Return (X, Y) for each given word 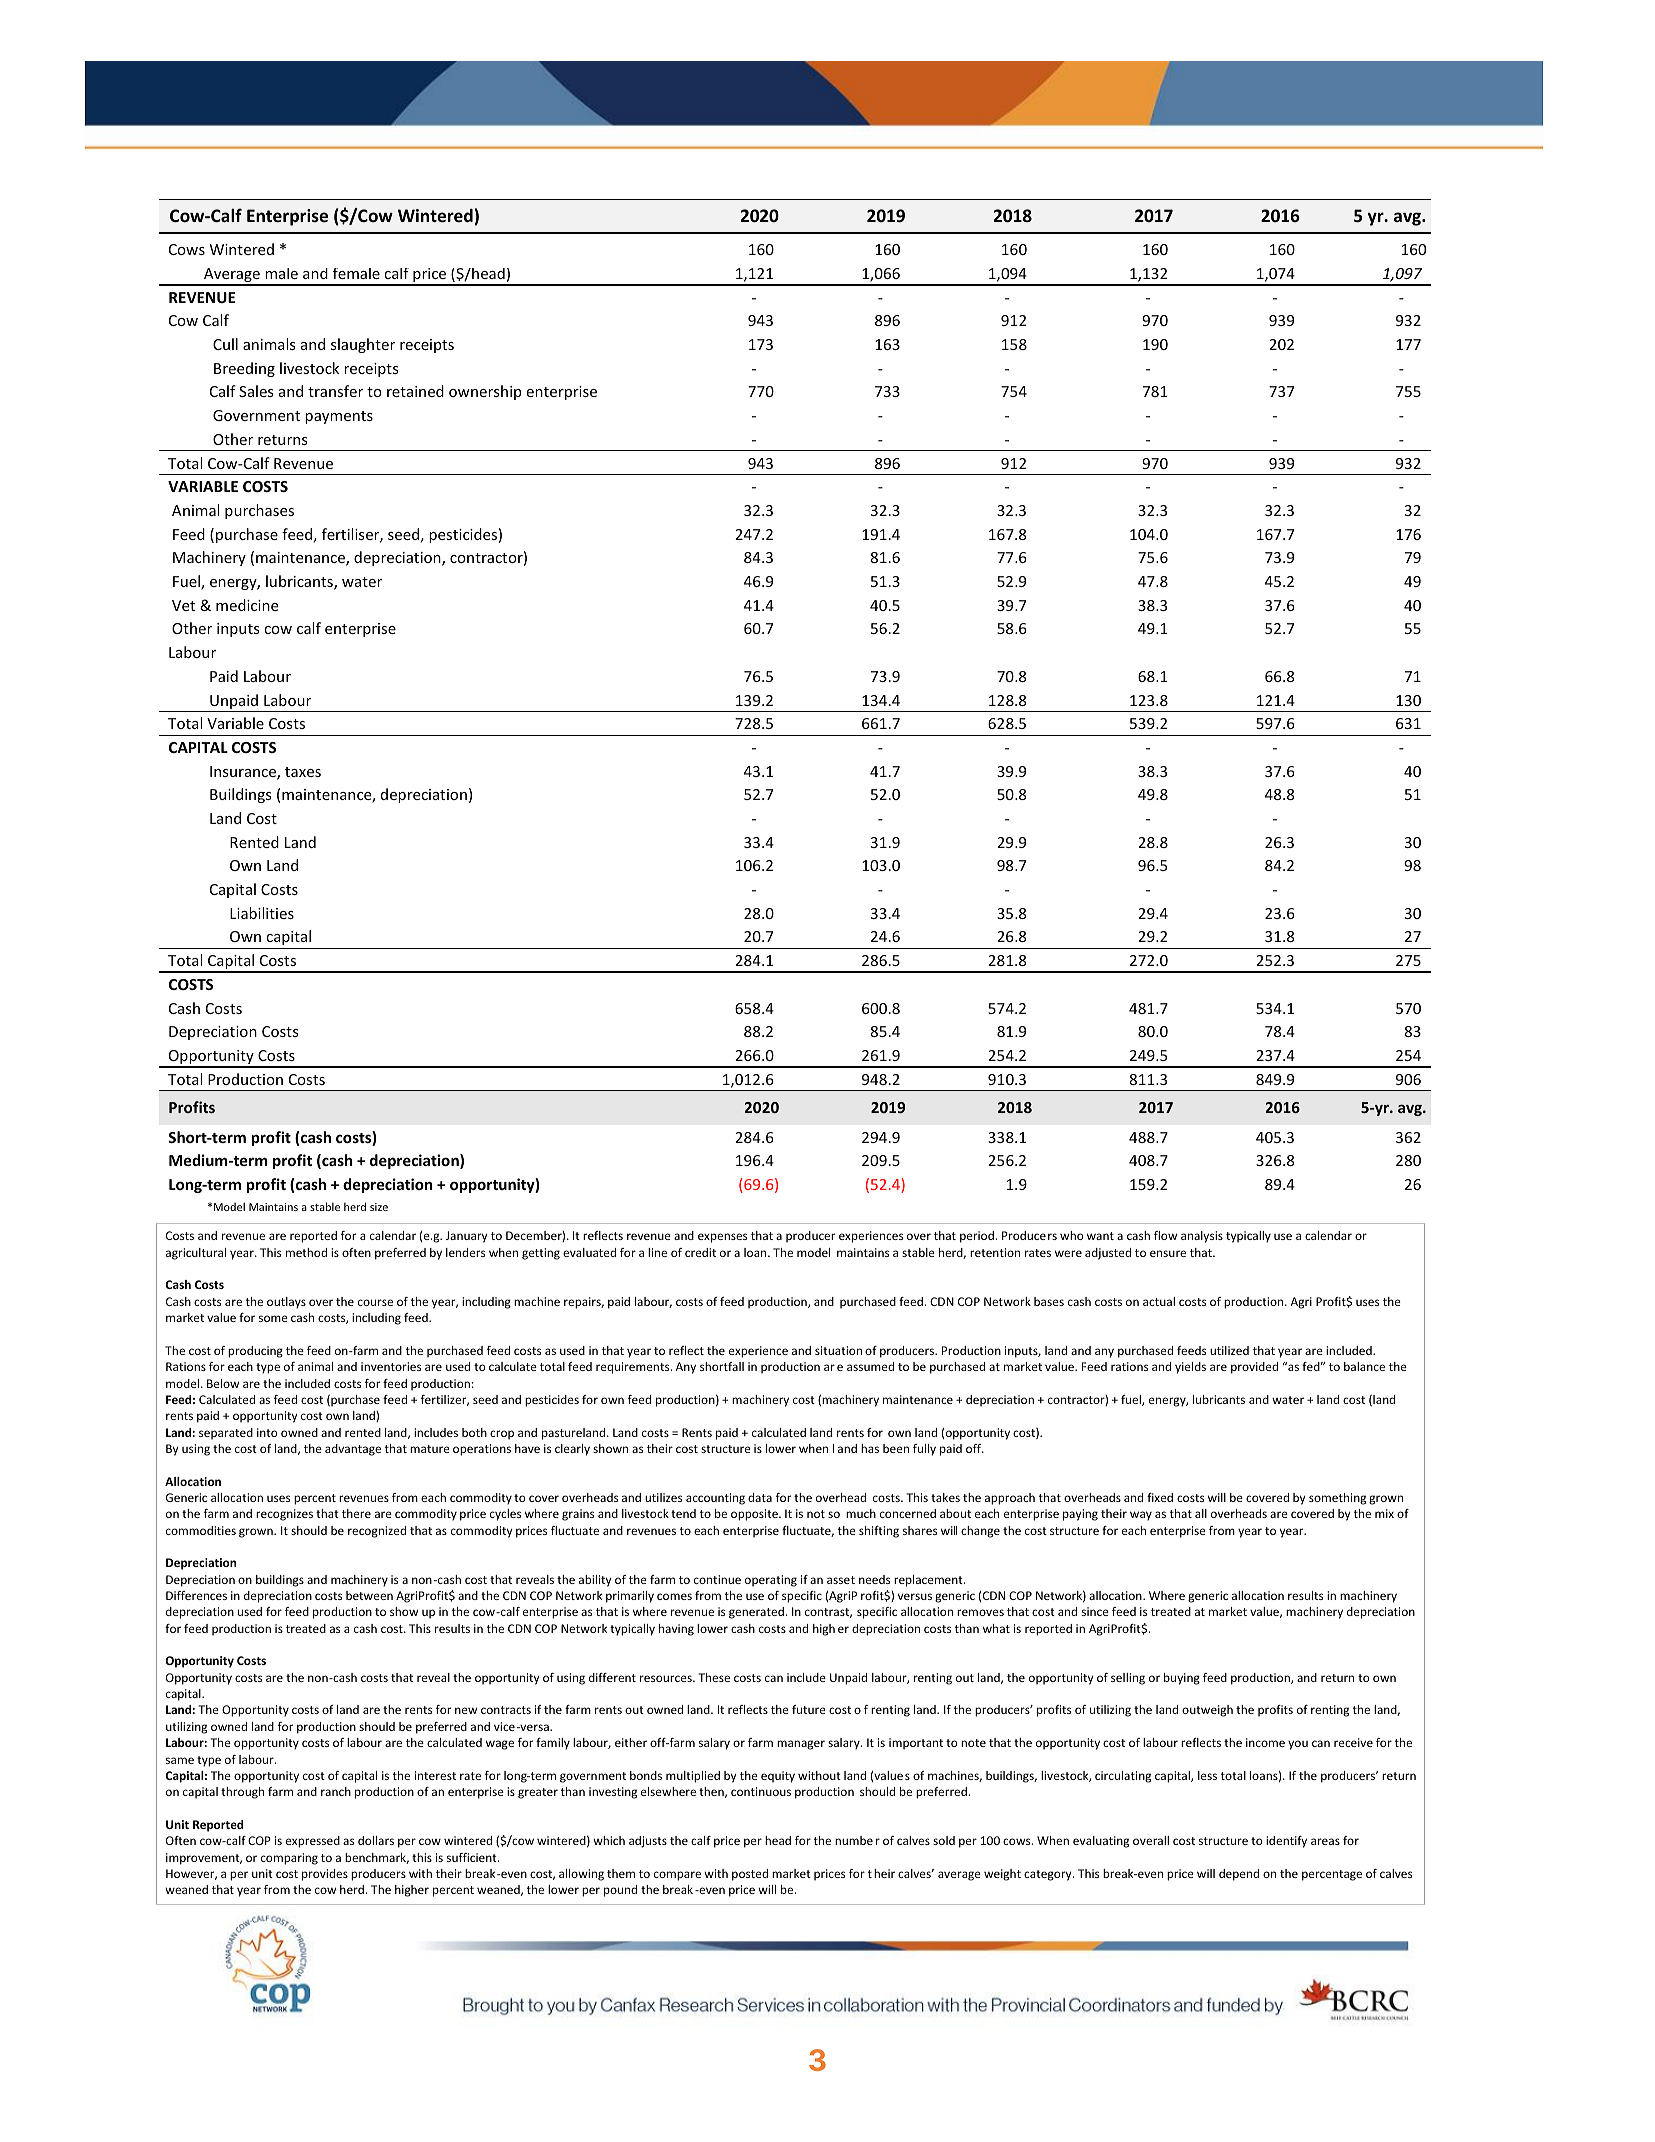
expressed (313, 1842)
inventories (391, 1366)
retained (415, 391)
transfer (335, 391)
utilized (1229, 1350)
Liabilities (262, 913)
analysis (1202, 1237)
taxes (303, 772)
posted (750, 1875)
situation (838, 1350)
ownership (485, 392)
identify (1286, 1842)
